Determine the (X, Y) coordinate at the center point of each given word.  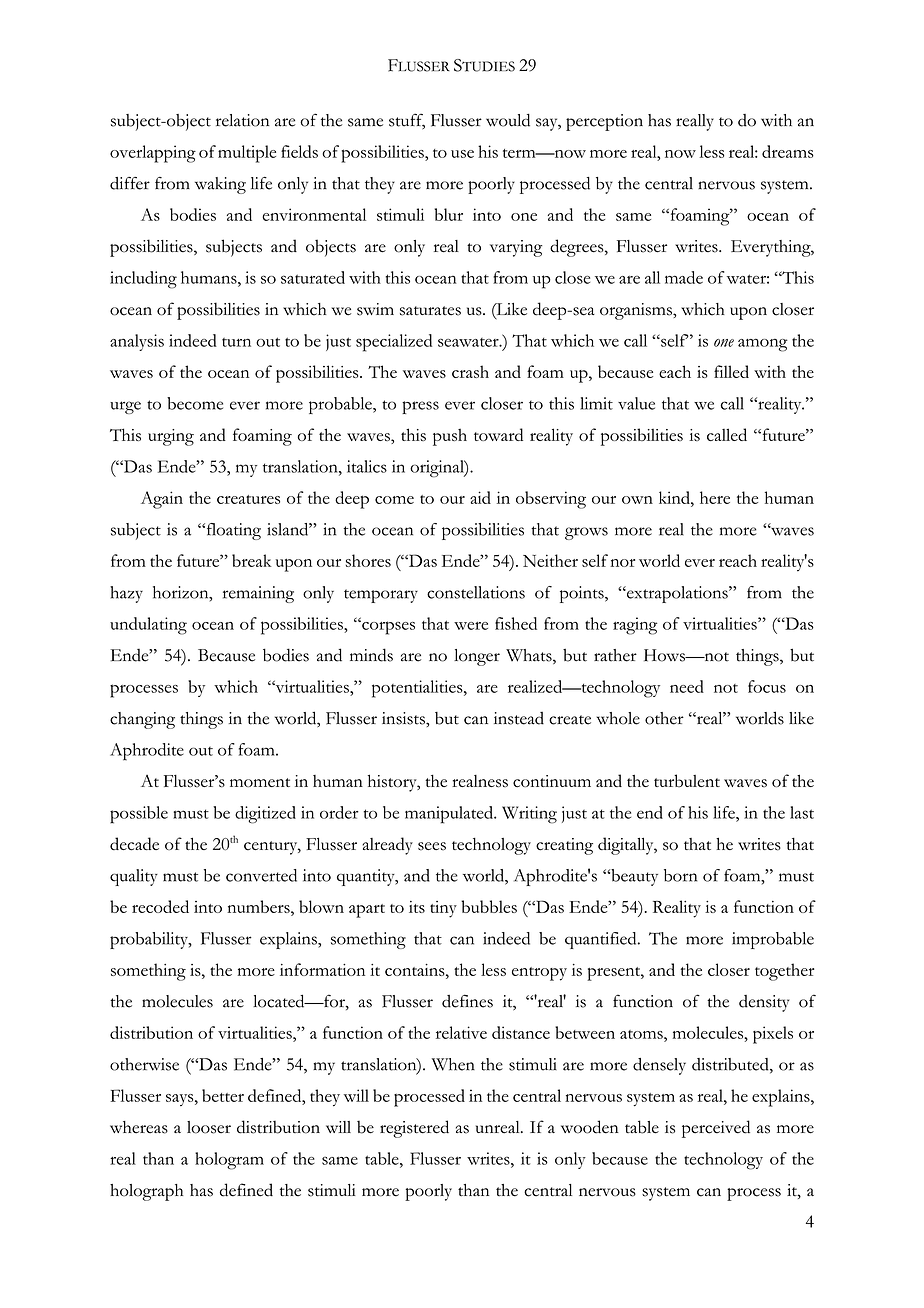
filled (731, 371)
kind (675, 497)
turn (236, 342)
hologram (229, 1161)
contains (416, 970)
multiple (247, 154)
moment (260, 782)
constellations (476, 592)
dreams (788, 151)
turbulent (687, 781)
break (252, 560)
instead (519, 718)
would (508, 120)
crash (470, 371)
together (784, 972)
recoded (160, 906)
